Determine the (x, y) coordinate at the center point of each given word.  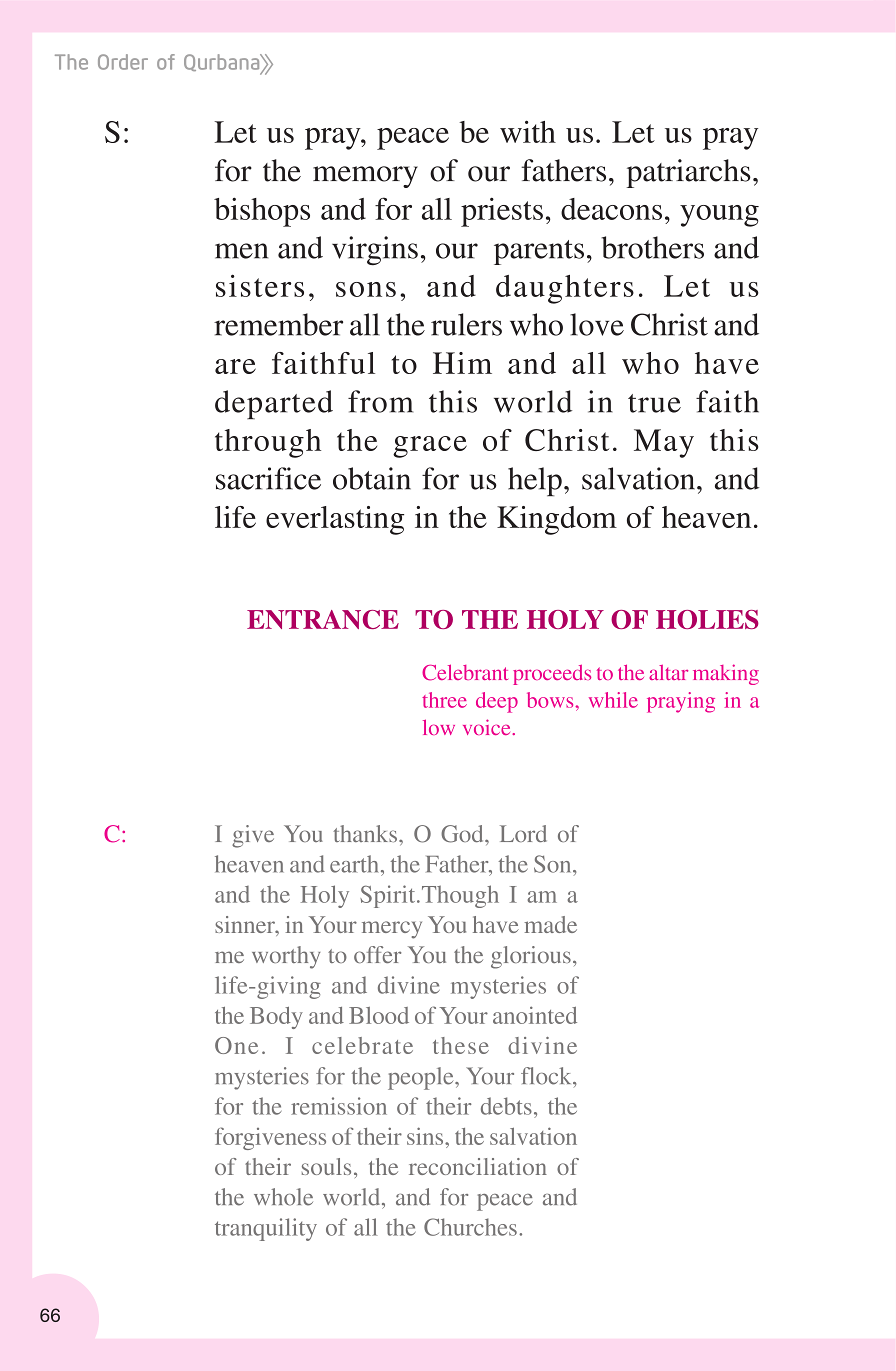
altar (668, 672)
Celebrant (465, 672)
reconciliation (478, 1166)
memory (365, 177)
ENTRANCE (323, 619)
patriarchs (688, 173)
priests (502, 212)
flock (547, 1076)
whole (283, 1197)
